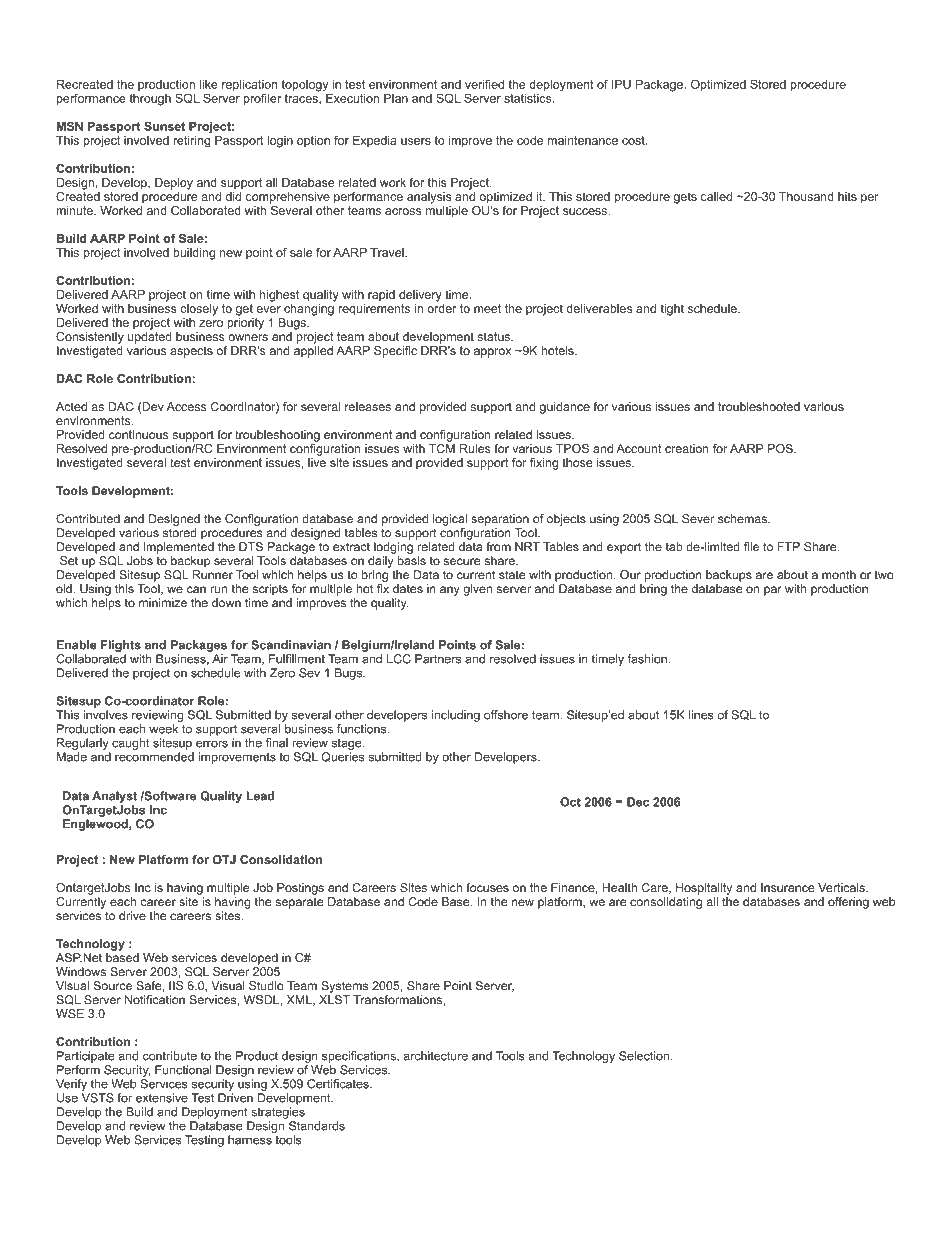 The width and height of the screenshot is (952, 1233). What do you see at coordinates (477, 590) in the screenshot?
I see `given` at bounding box center [477, 590].
